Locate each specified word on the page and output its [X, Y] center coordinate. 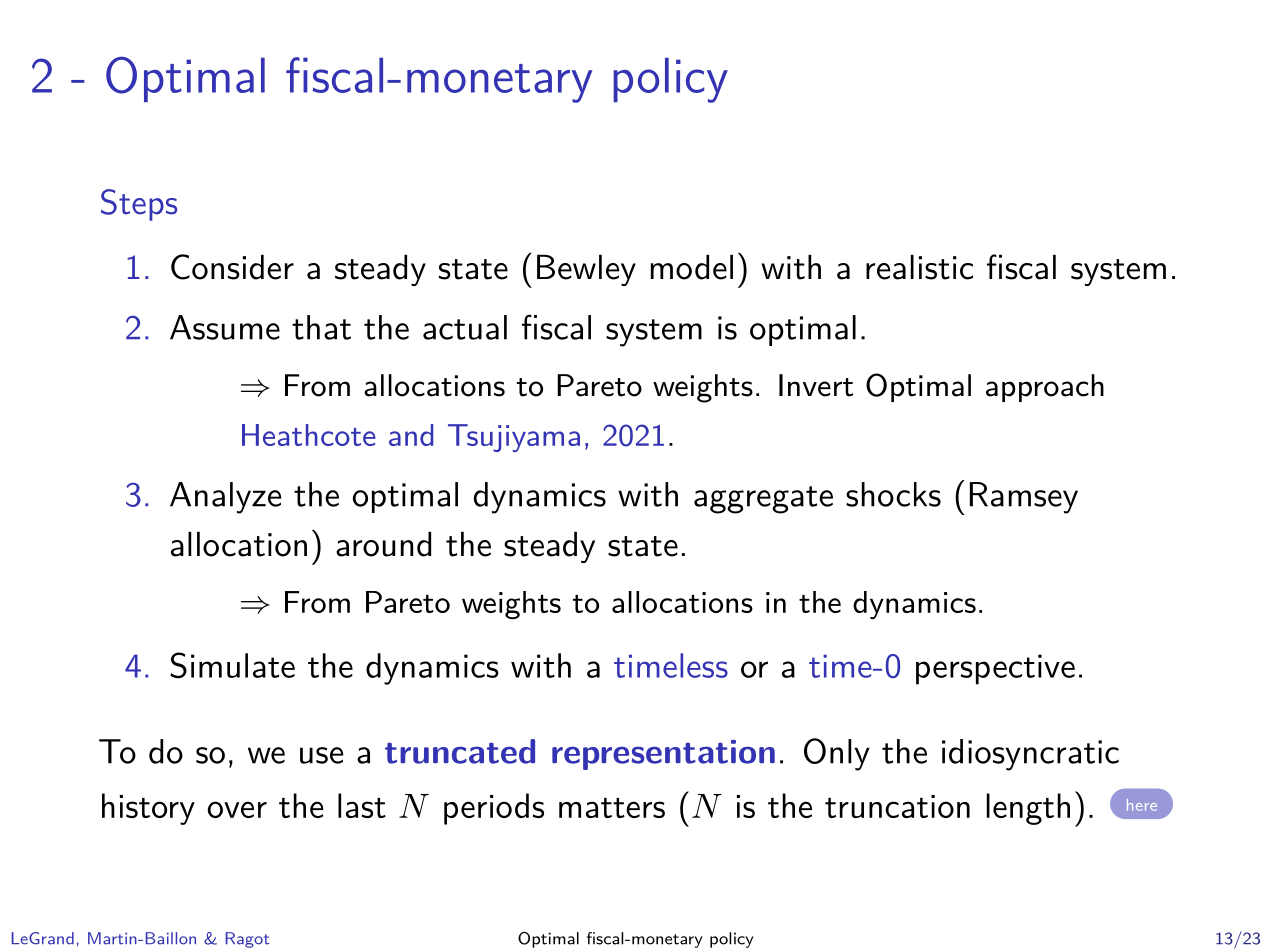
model [692, 267]
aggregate [763, 500]
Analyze [225, 498]
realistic [919, 267]
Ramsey [1024, 498]
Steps [139, 205]
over [237, 809]
